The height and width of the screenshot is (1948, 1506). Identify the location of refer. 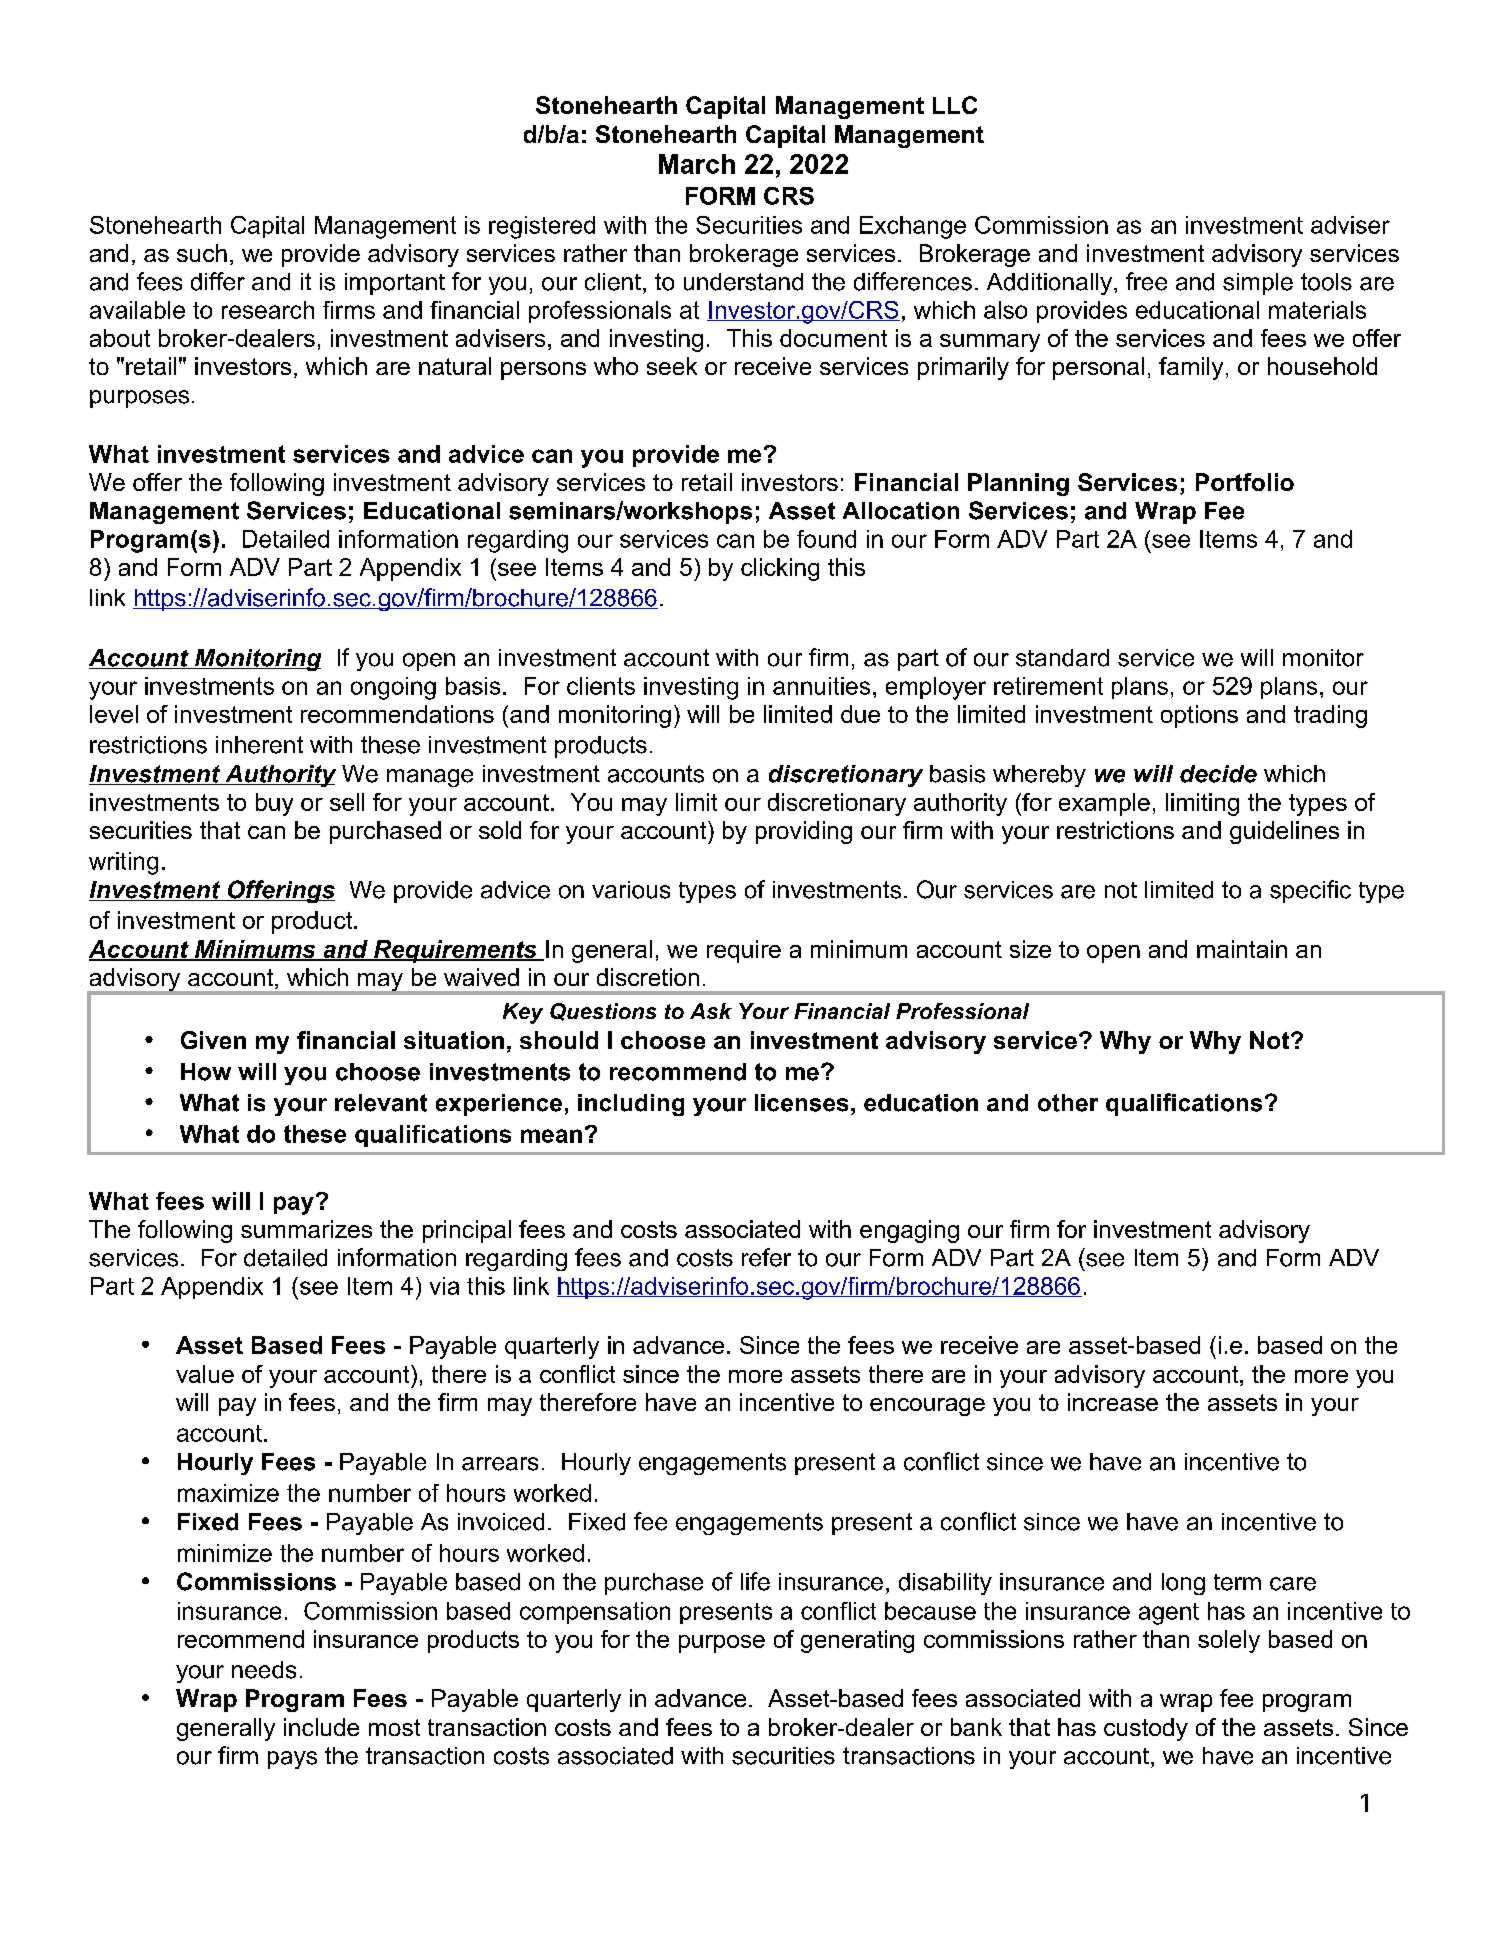
(766, 1257).
